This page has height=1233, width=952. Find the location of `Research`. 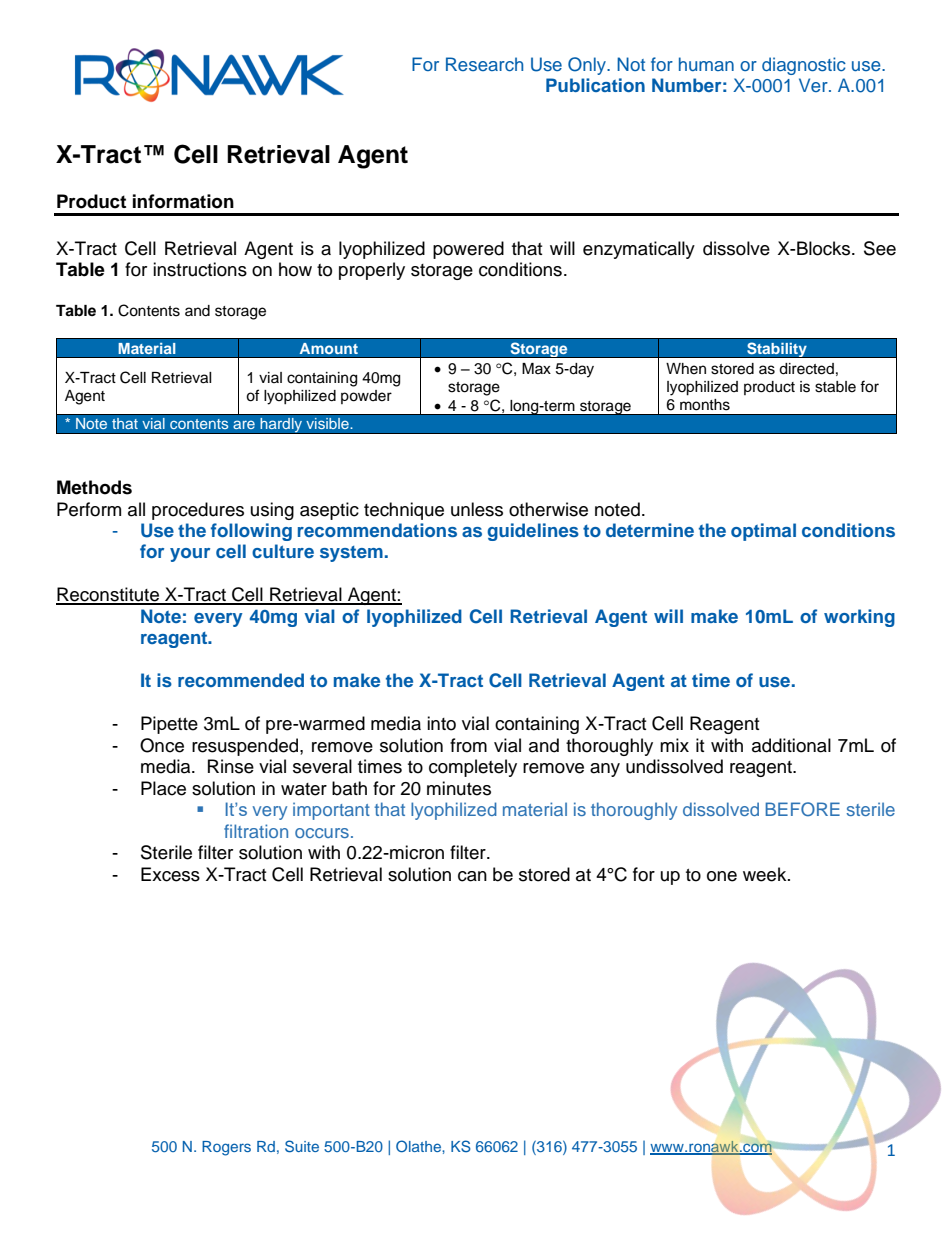

Research is located at coordinates (484, 64).
